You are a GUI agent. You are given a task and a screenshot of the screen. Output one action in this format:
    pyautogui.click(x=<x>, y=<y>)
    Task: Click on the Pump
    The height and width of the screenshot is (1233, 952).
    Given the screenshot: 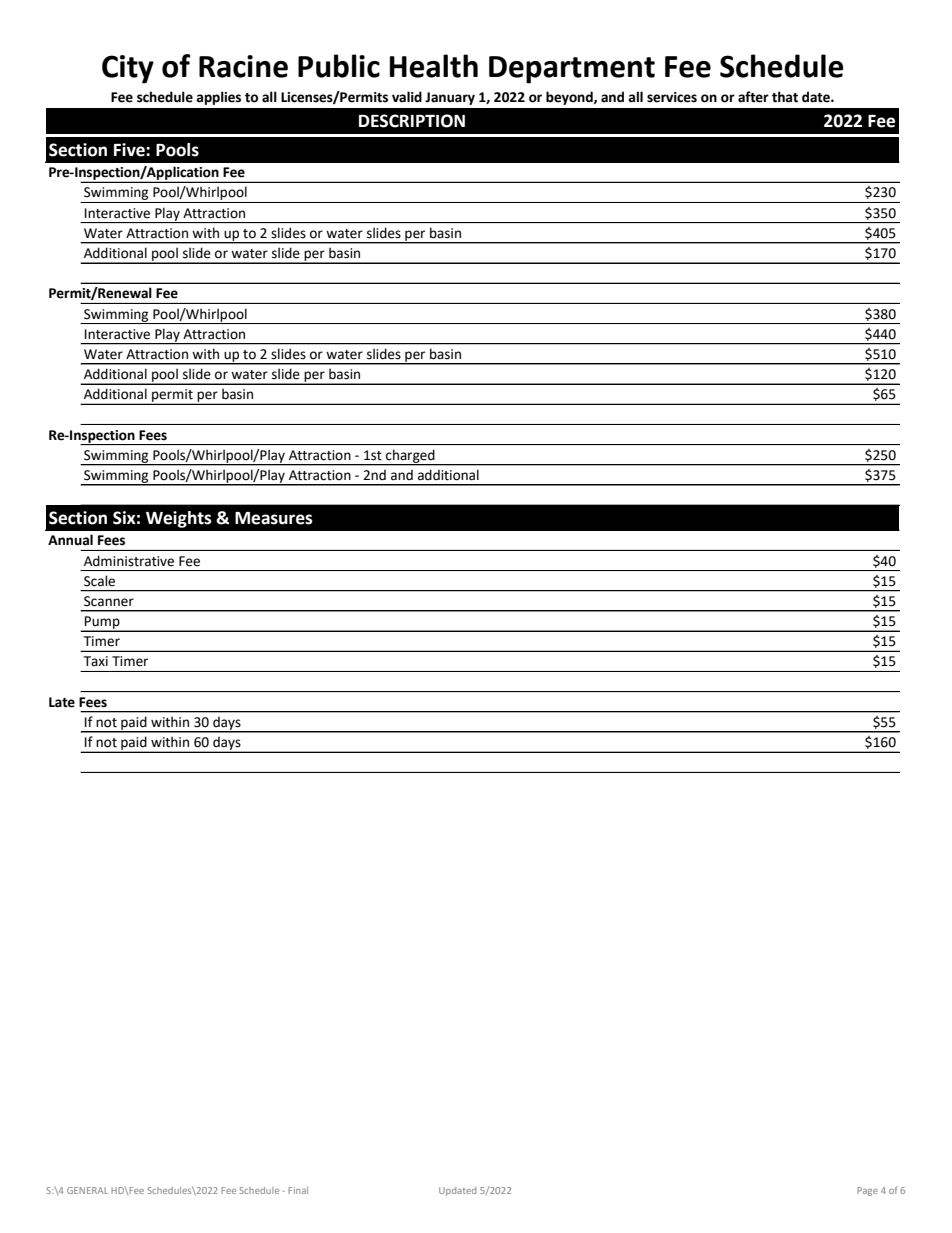 What is the action you would take?
    pyautogui.click(x=102, y=623)
